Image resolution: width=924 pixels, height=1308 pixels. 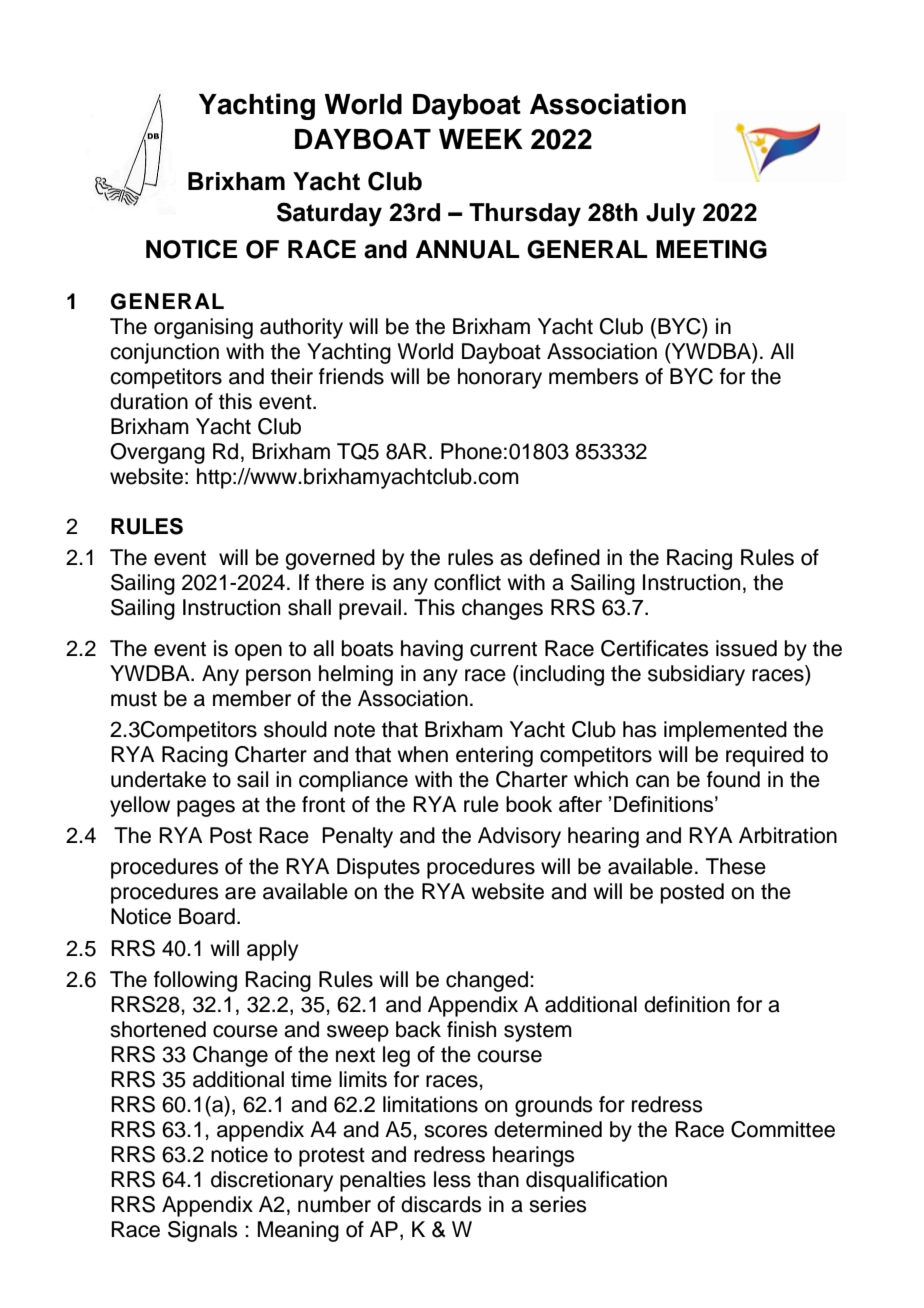 What do you see at coordinates (736, 866) in the document?
I see `These` at bounding box center [736, 866].
